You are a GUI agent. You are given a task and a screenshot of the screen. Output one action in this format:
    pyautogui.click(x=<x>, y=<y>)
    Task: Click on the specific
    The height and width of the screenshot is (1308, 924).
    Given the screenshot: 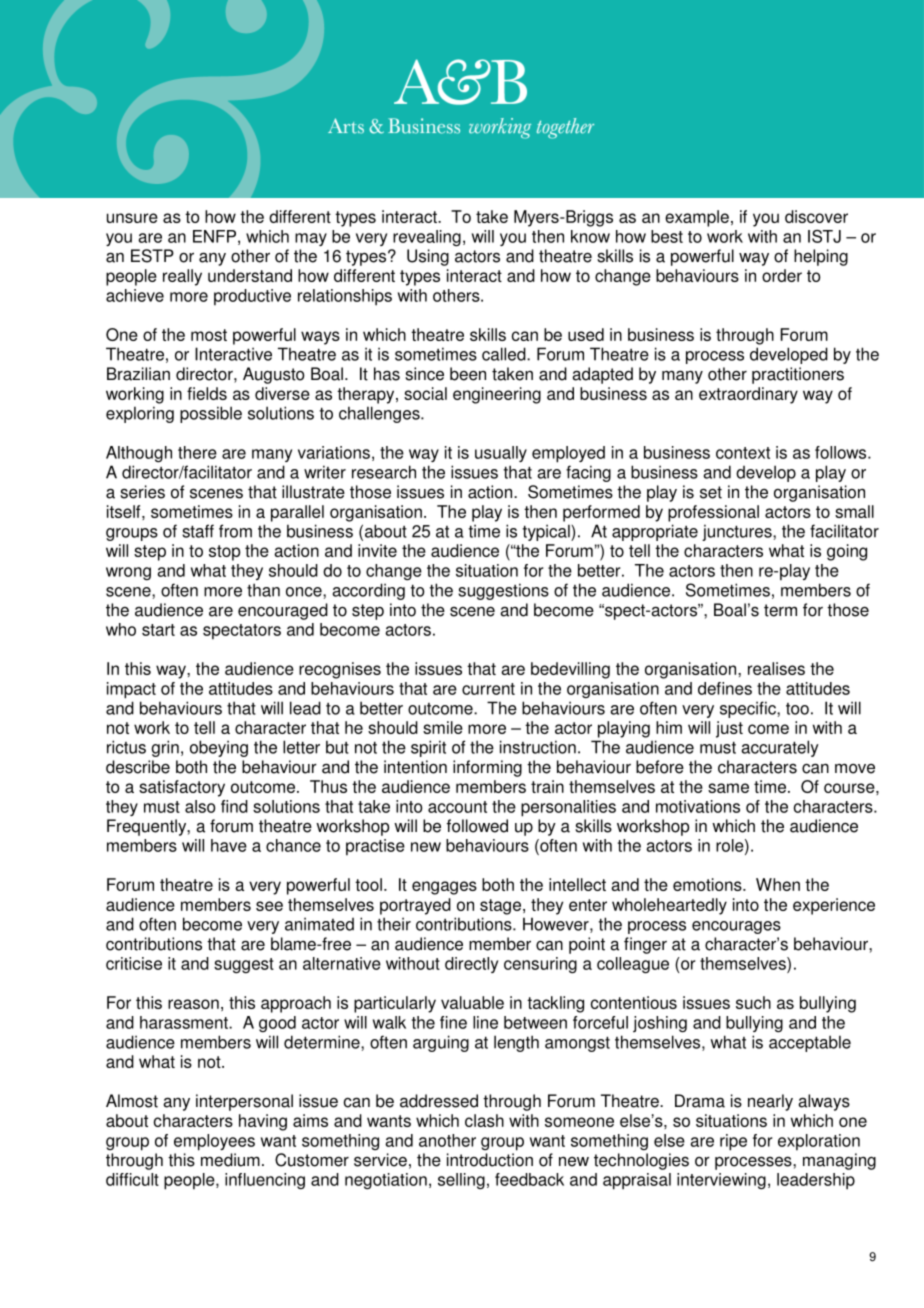 What is the action you would take?
    pyautogui.click(x=749, y=709)
